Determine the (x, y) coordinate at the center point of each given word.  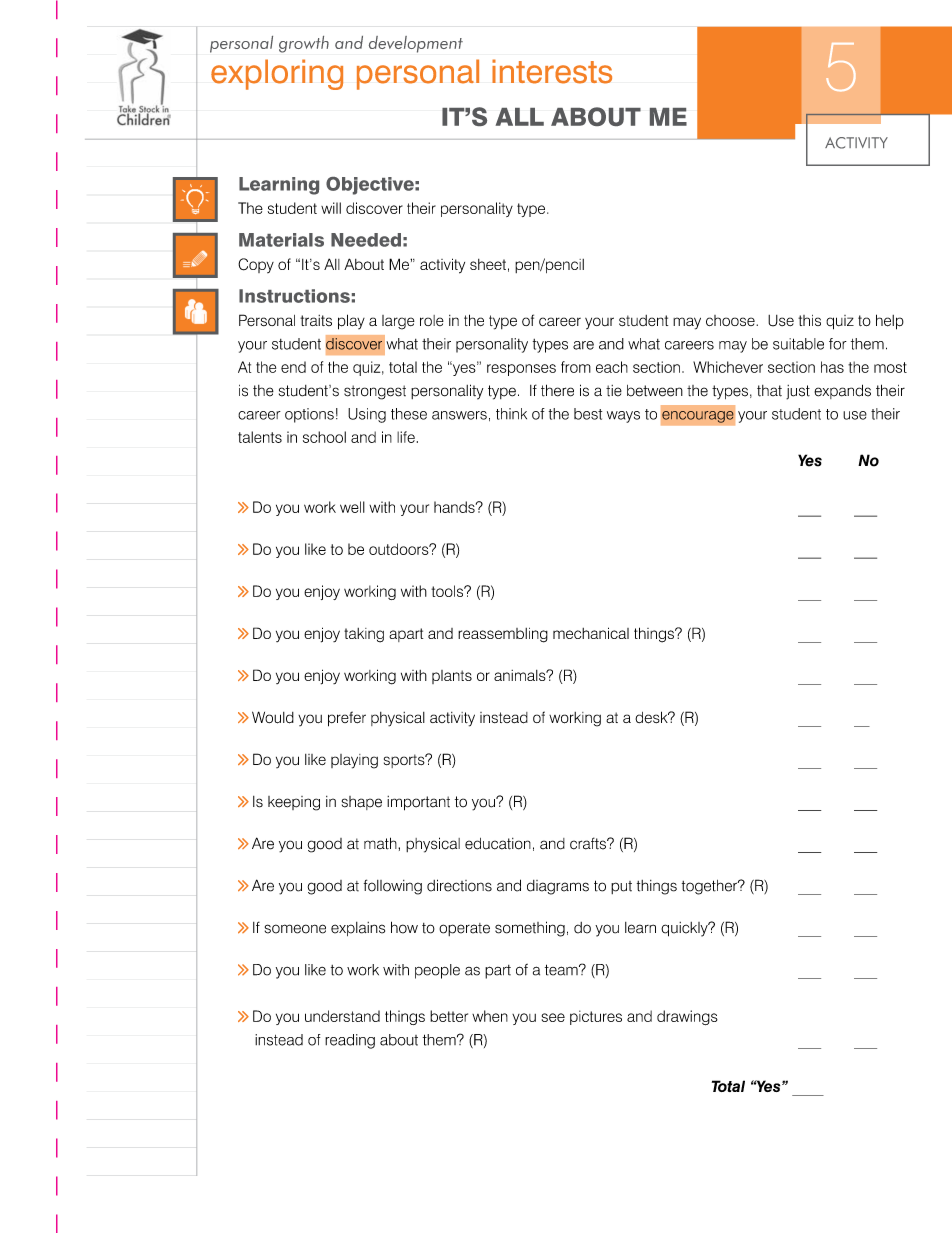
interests (552, 71)
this (809, 320)
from (576, 367)
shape (362, 803)
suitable (798, 344)
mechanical (591, 633)
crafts (589, 843)
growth (304, 44)
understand (342, 1016)
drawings (687, 1017)
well (352, 507)
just (798, 392)
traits (316, 320)
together (711, 887)
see (553, 1017)
